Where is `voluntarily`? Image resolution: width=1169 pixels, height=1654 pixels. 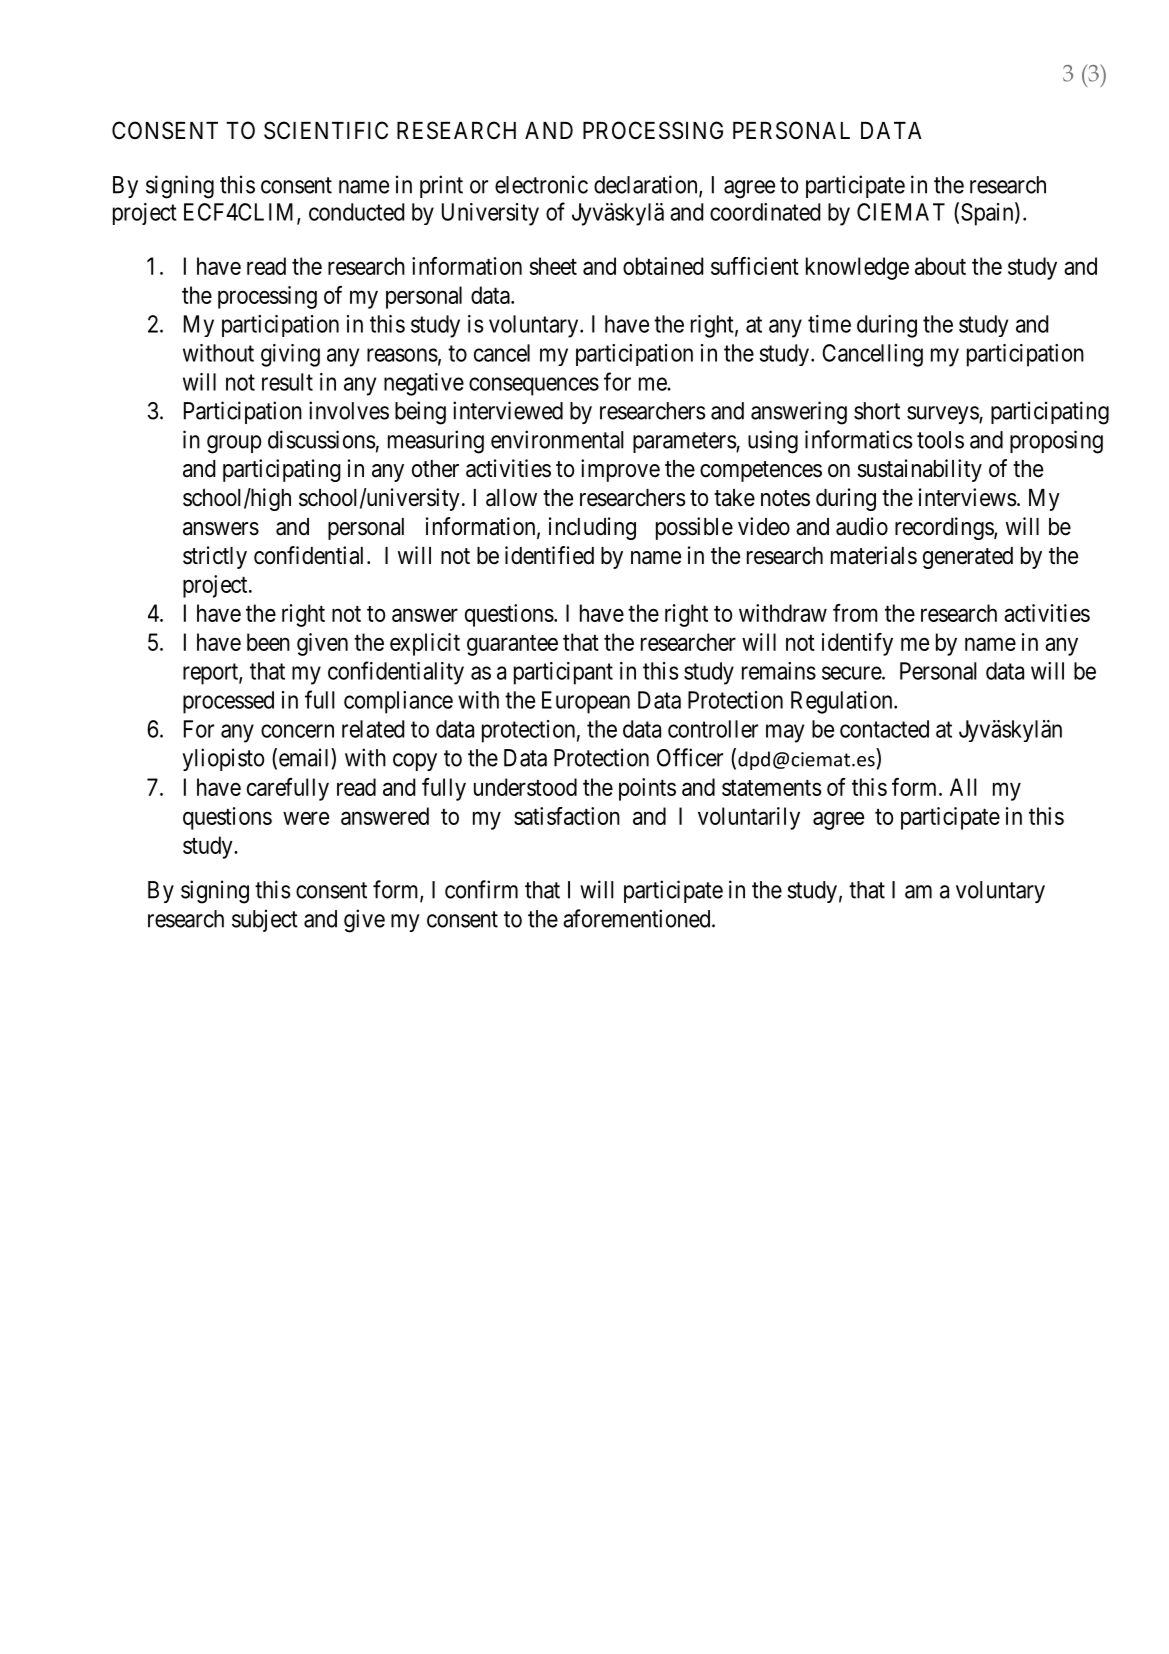
voluntarily is located at coordinates (749, 818).
